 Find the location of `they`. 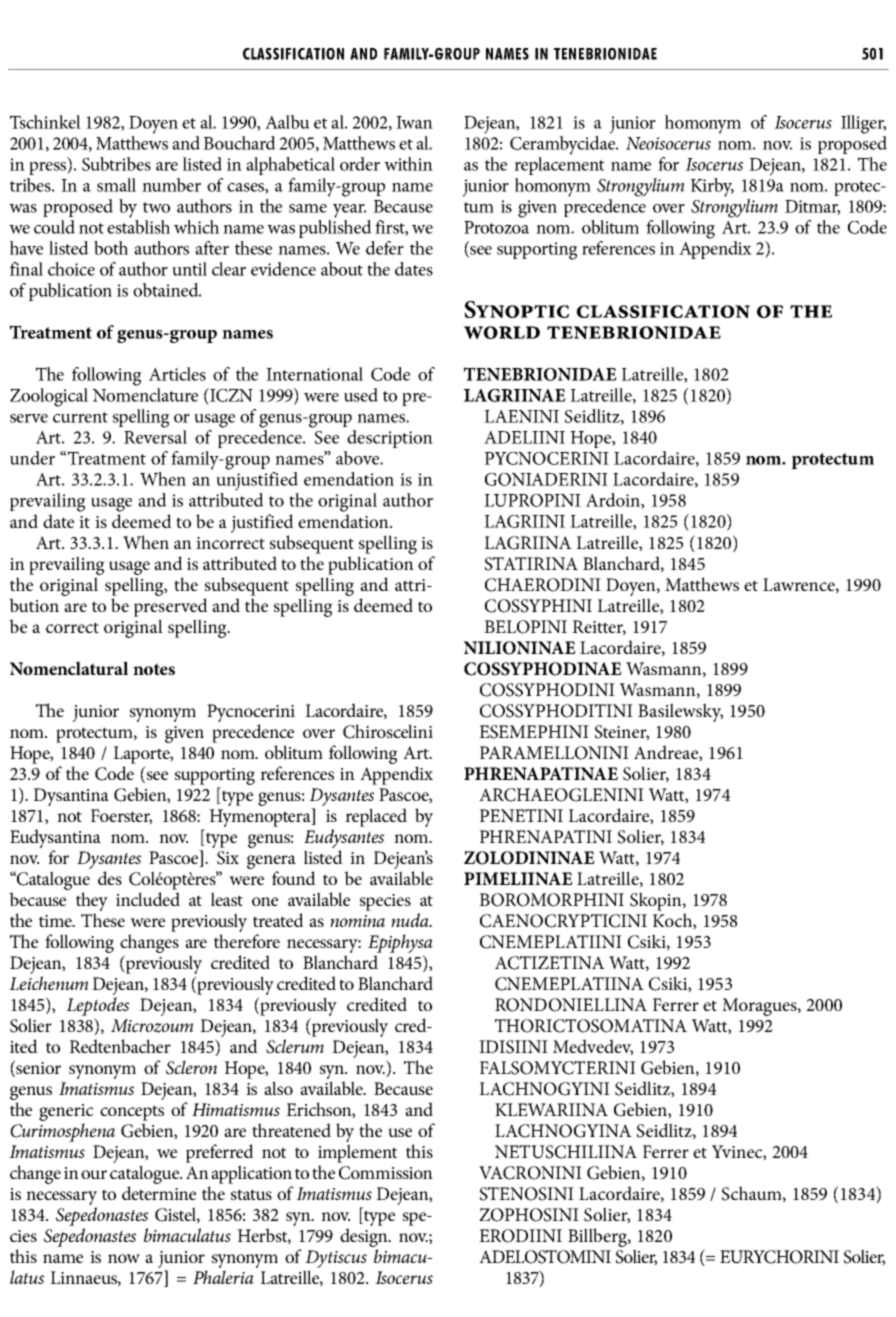

they is located at coordinates (92, 901).
